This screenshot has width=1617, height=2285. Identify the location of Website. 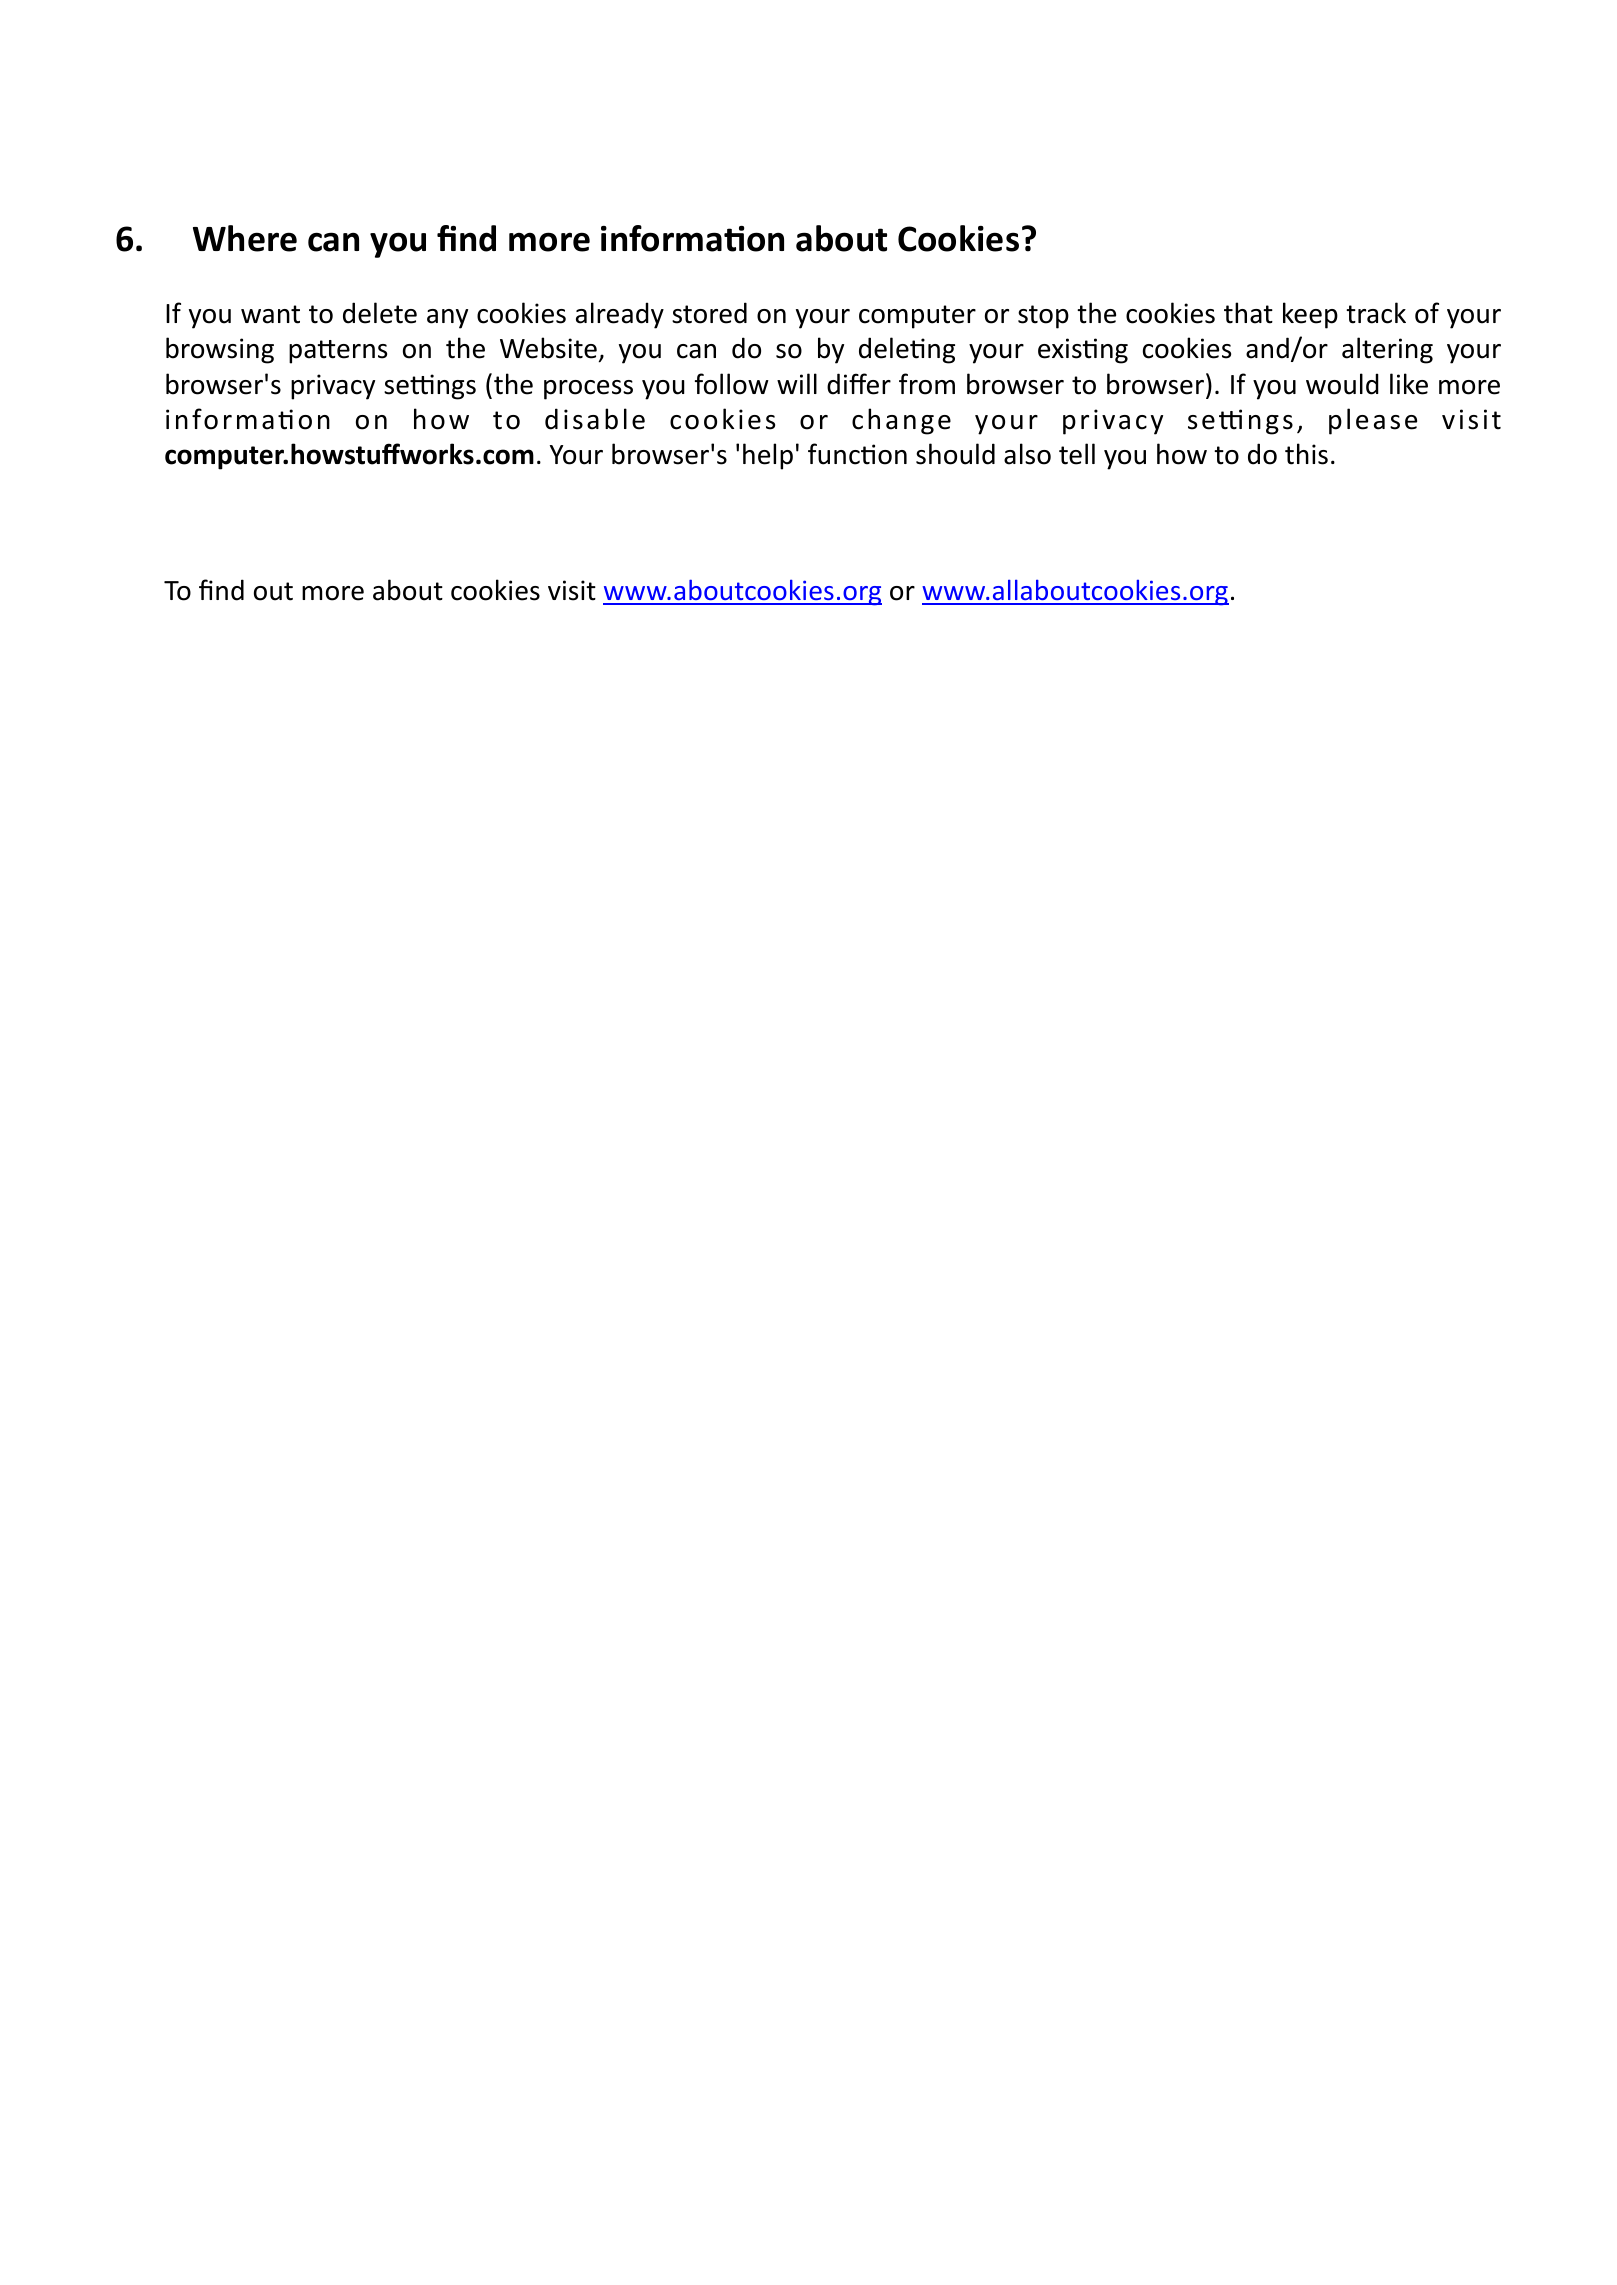
(548, 348).
